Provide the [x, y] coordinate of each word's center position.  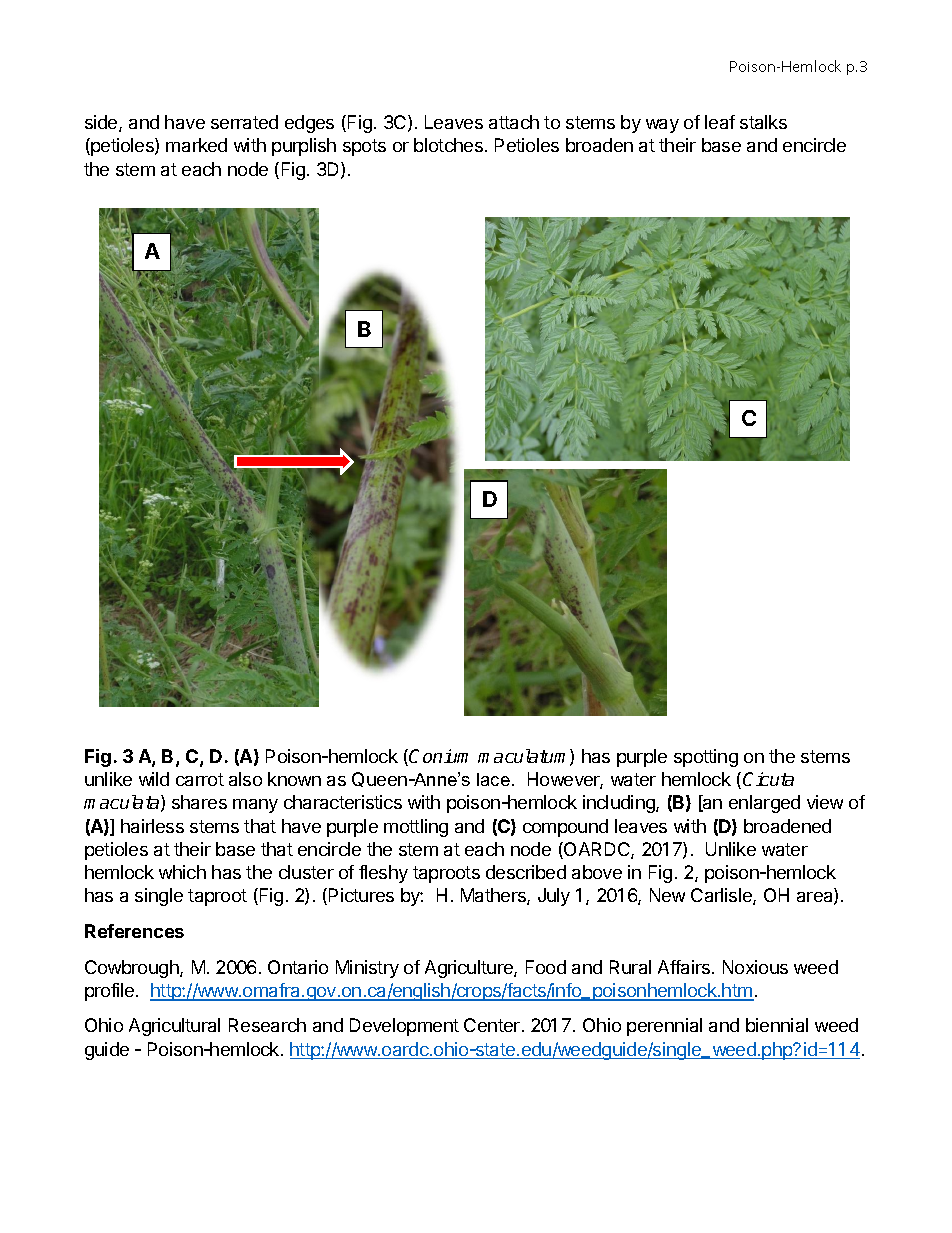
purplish [304, 147]
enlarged [764, 804]
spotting [706, 758]
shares [199, 802]
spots [364, 147]
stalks [763, 122]
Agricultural [174, 1027]
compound [565, 828]
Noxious [755, 967]
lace [493, 779]
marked [196, 145]
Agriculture [470, 969]
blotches [448, 145]
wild [154, 779]
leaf [720, 122]
